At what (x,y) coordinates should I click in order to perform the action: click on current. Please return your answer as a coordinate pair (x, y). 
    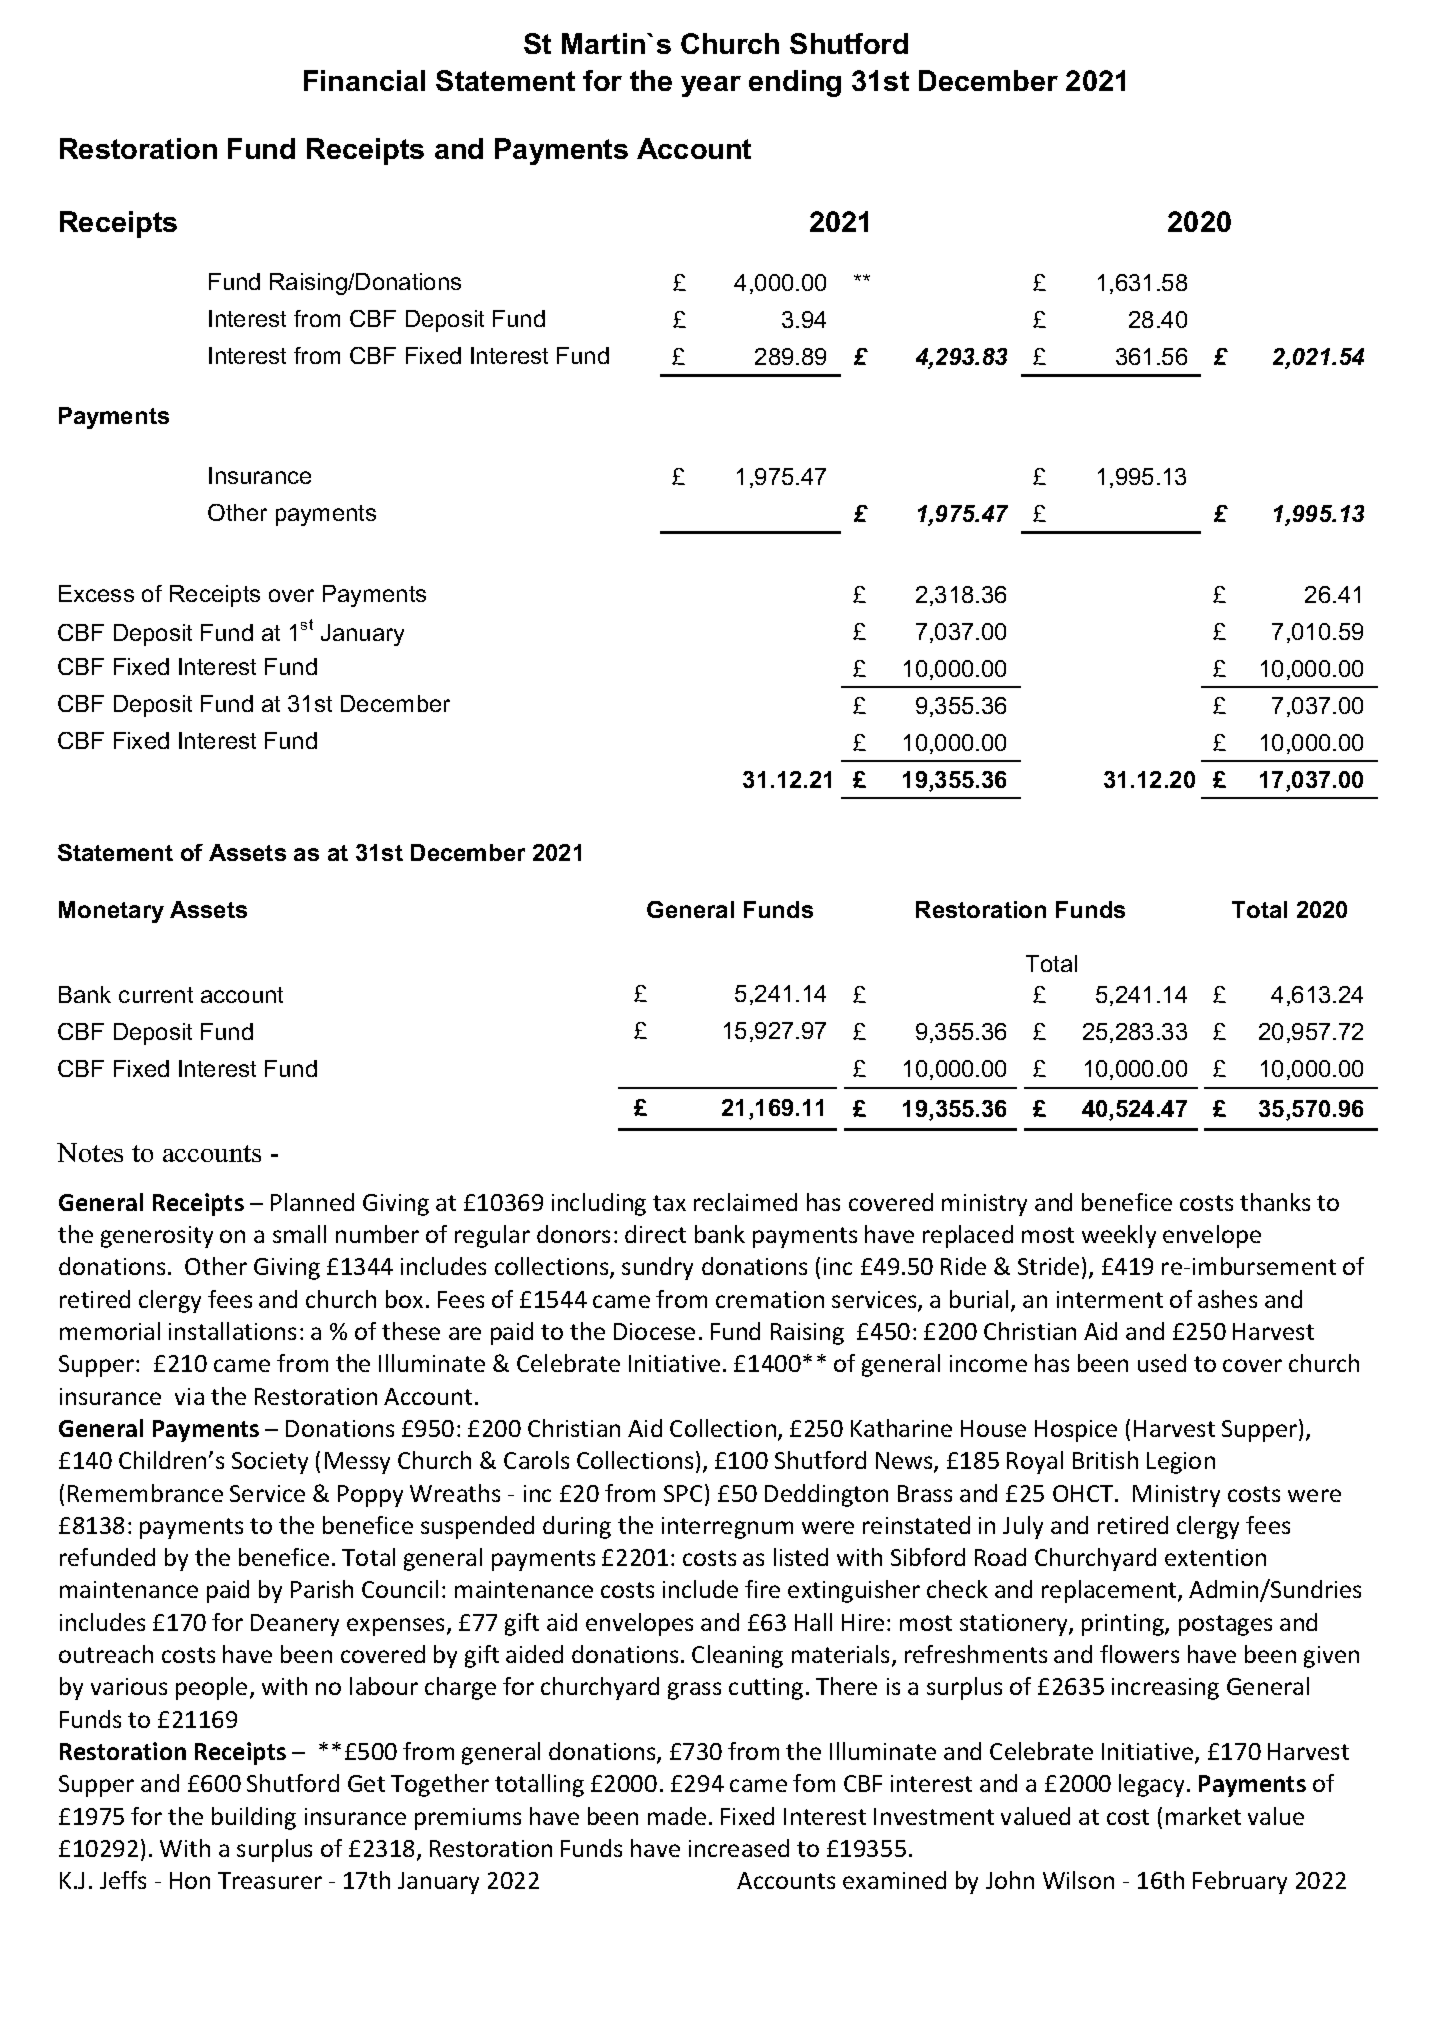
    Looking at the image, I should click on (156, 995).
